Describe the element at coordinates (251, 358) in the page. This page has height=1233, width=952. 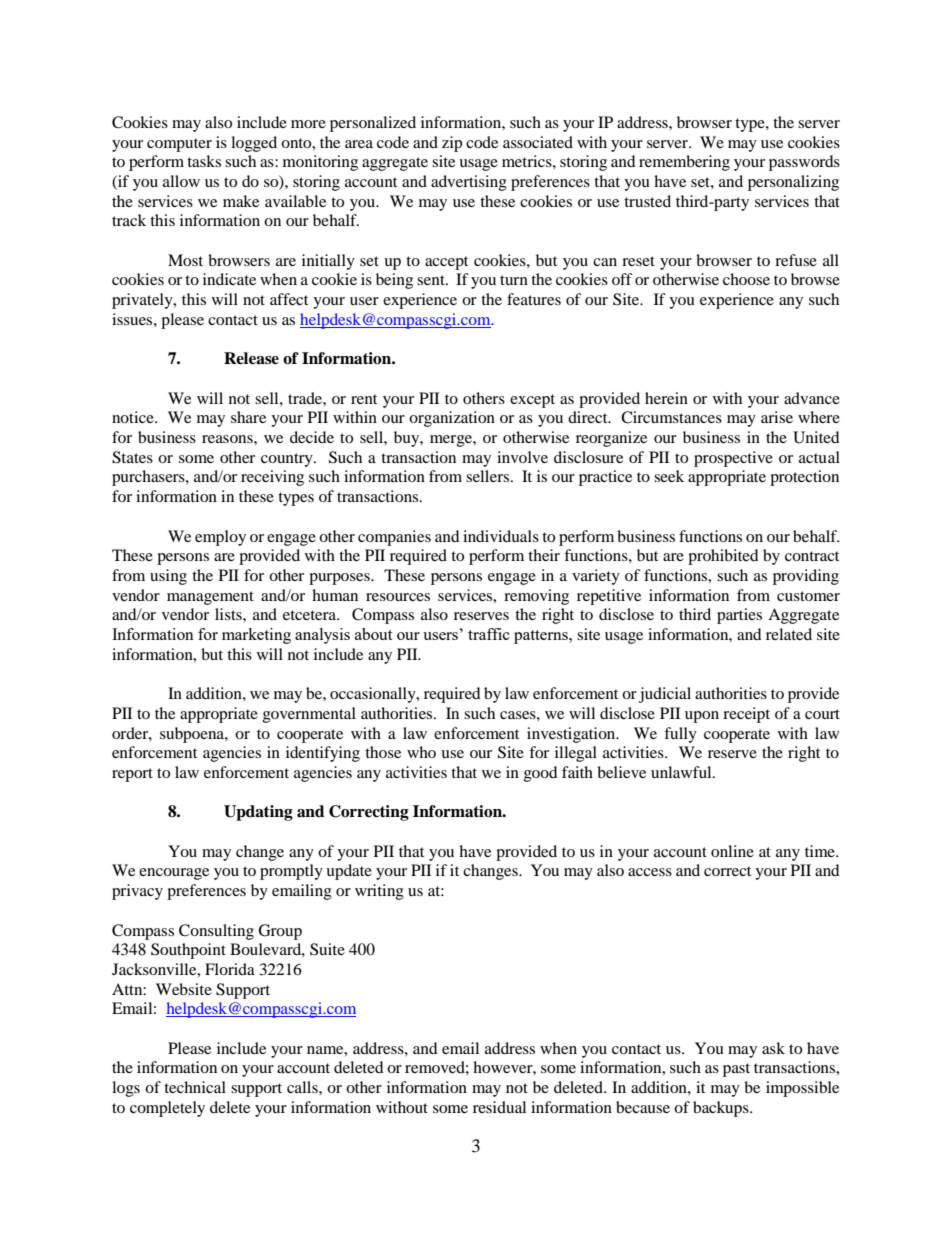
I see `Release` at that location.
